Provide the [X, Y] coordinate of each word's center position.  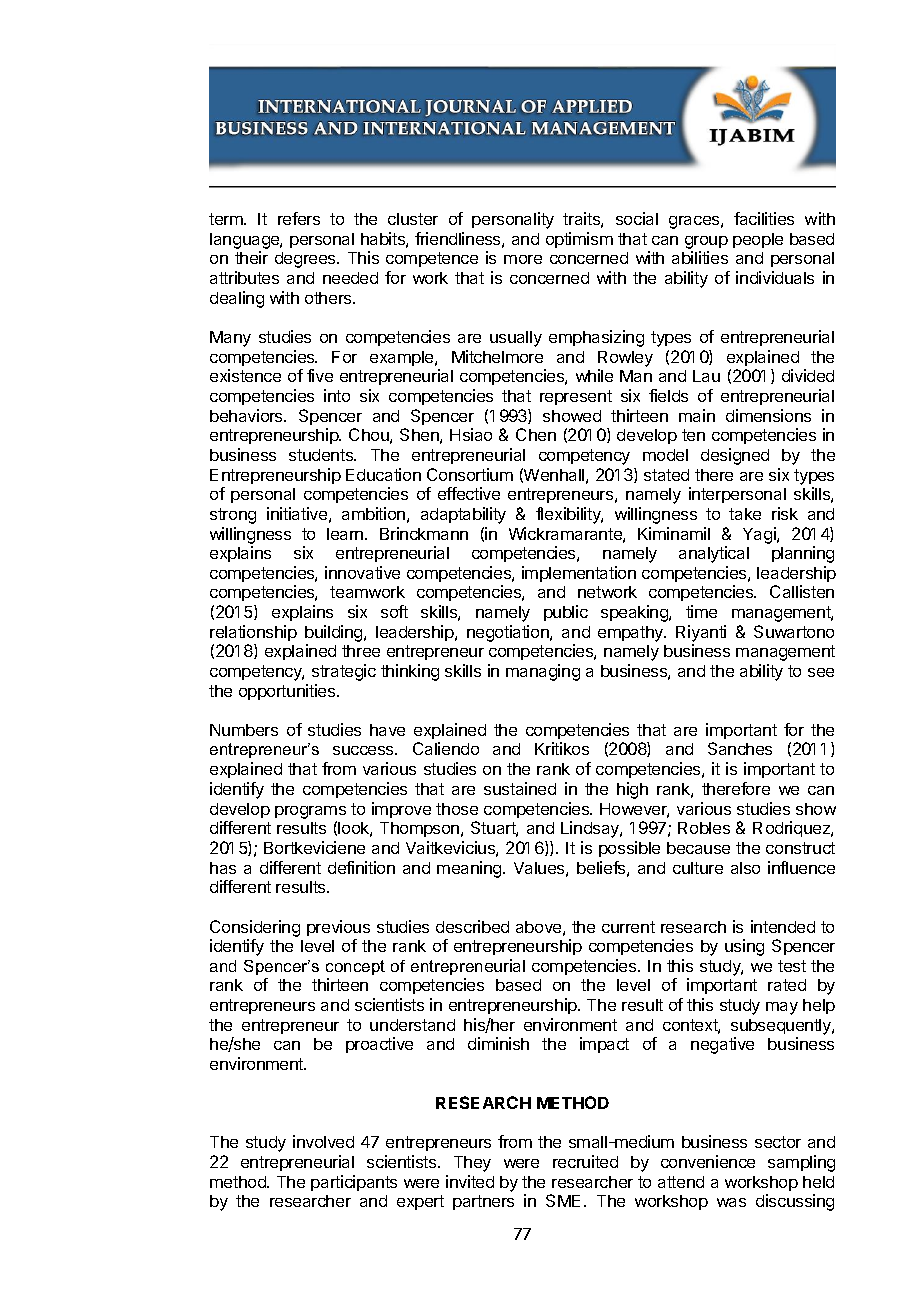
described [472, 926]
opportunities [288, 692]
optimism [579, 240]
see [821, 672]
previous [338, 928]
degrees [306, 260]
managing [543, 672]
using [744, 947]
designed [735, 456]
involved [323, 1141]
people [758, 240]
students [322, 455]
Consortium [470, 474]
